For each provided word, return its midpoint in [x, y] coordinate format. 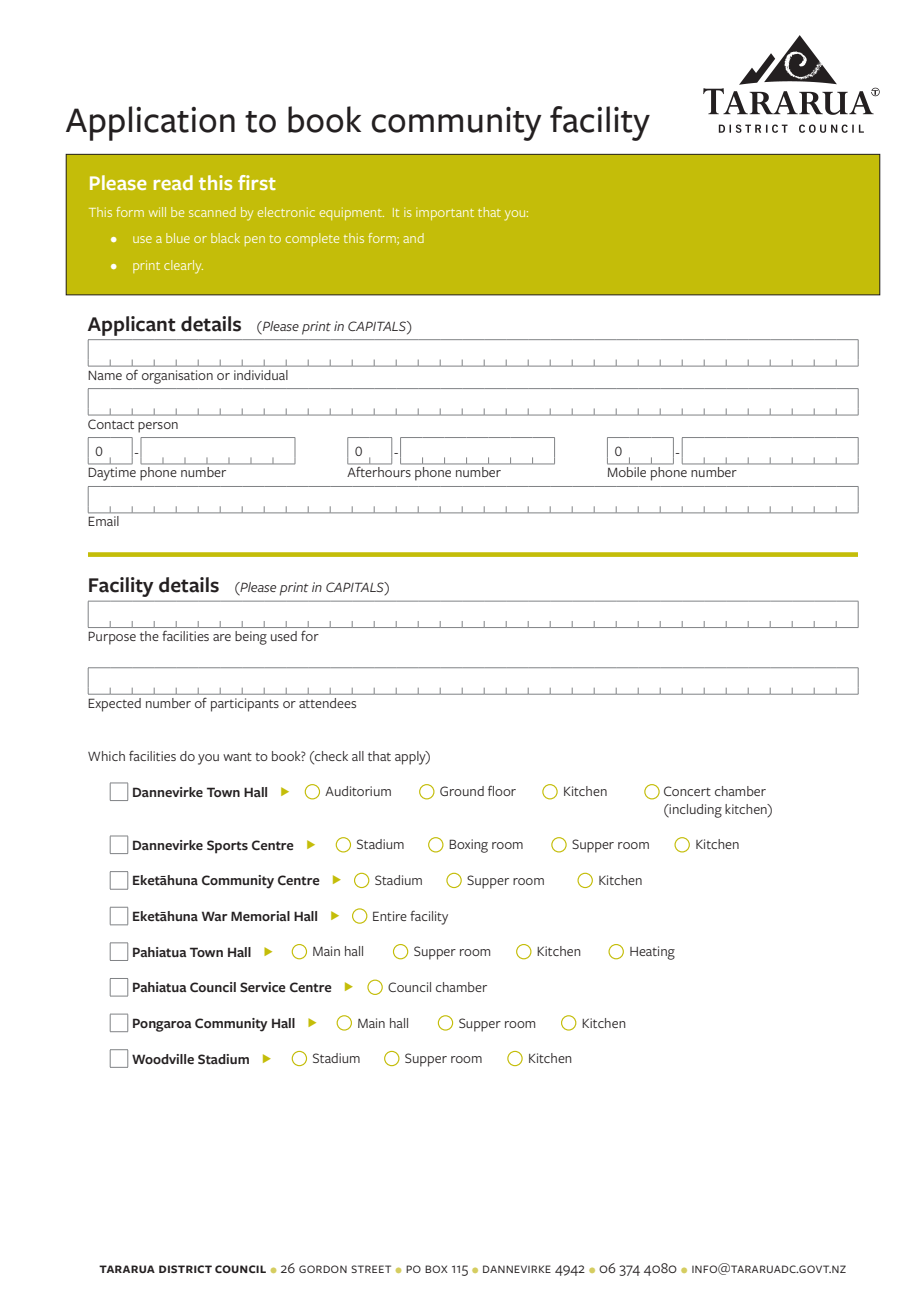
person [158, 427]
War [215, 916]
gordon [323, 1269]
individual [261, 375]
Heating [652, 953]
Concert [687, 791]
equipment [352, 213]
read [173, 182]
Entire [390, 916]
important [445, 214]
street [371, 1269]
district [185, 1269]
